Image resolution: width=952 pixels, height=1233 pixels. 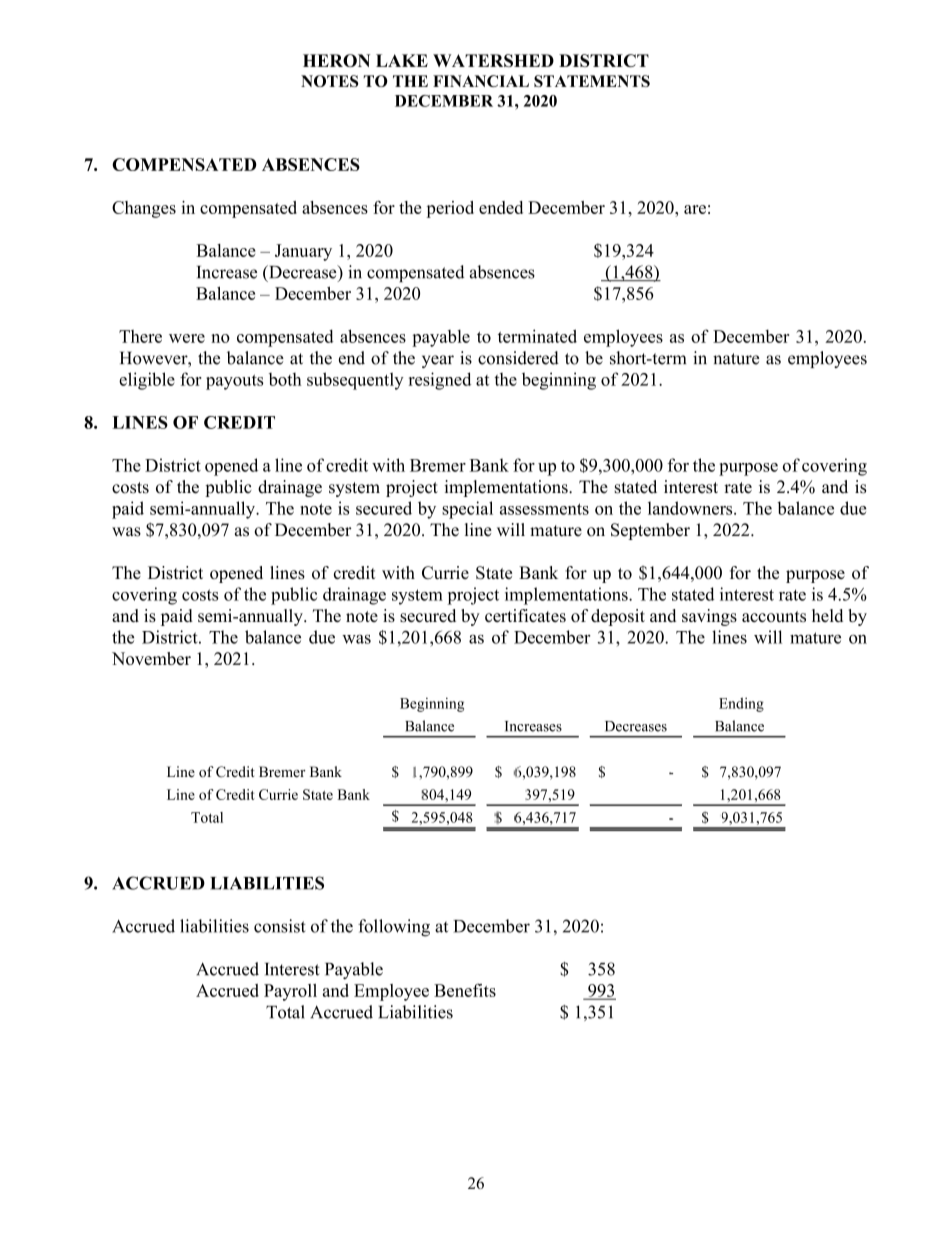 I want to click on Benefits, so click(x=465, y=990).
